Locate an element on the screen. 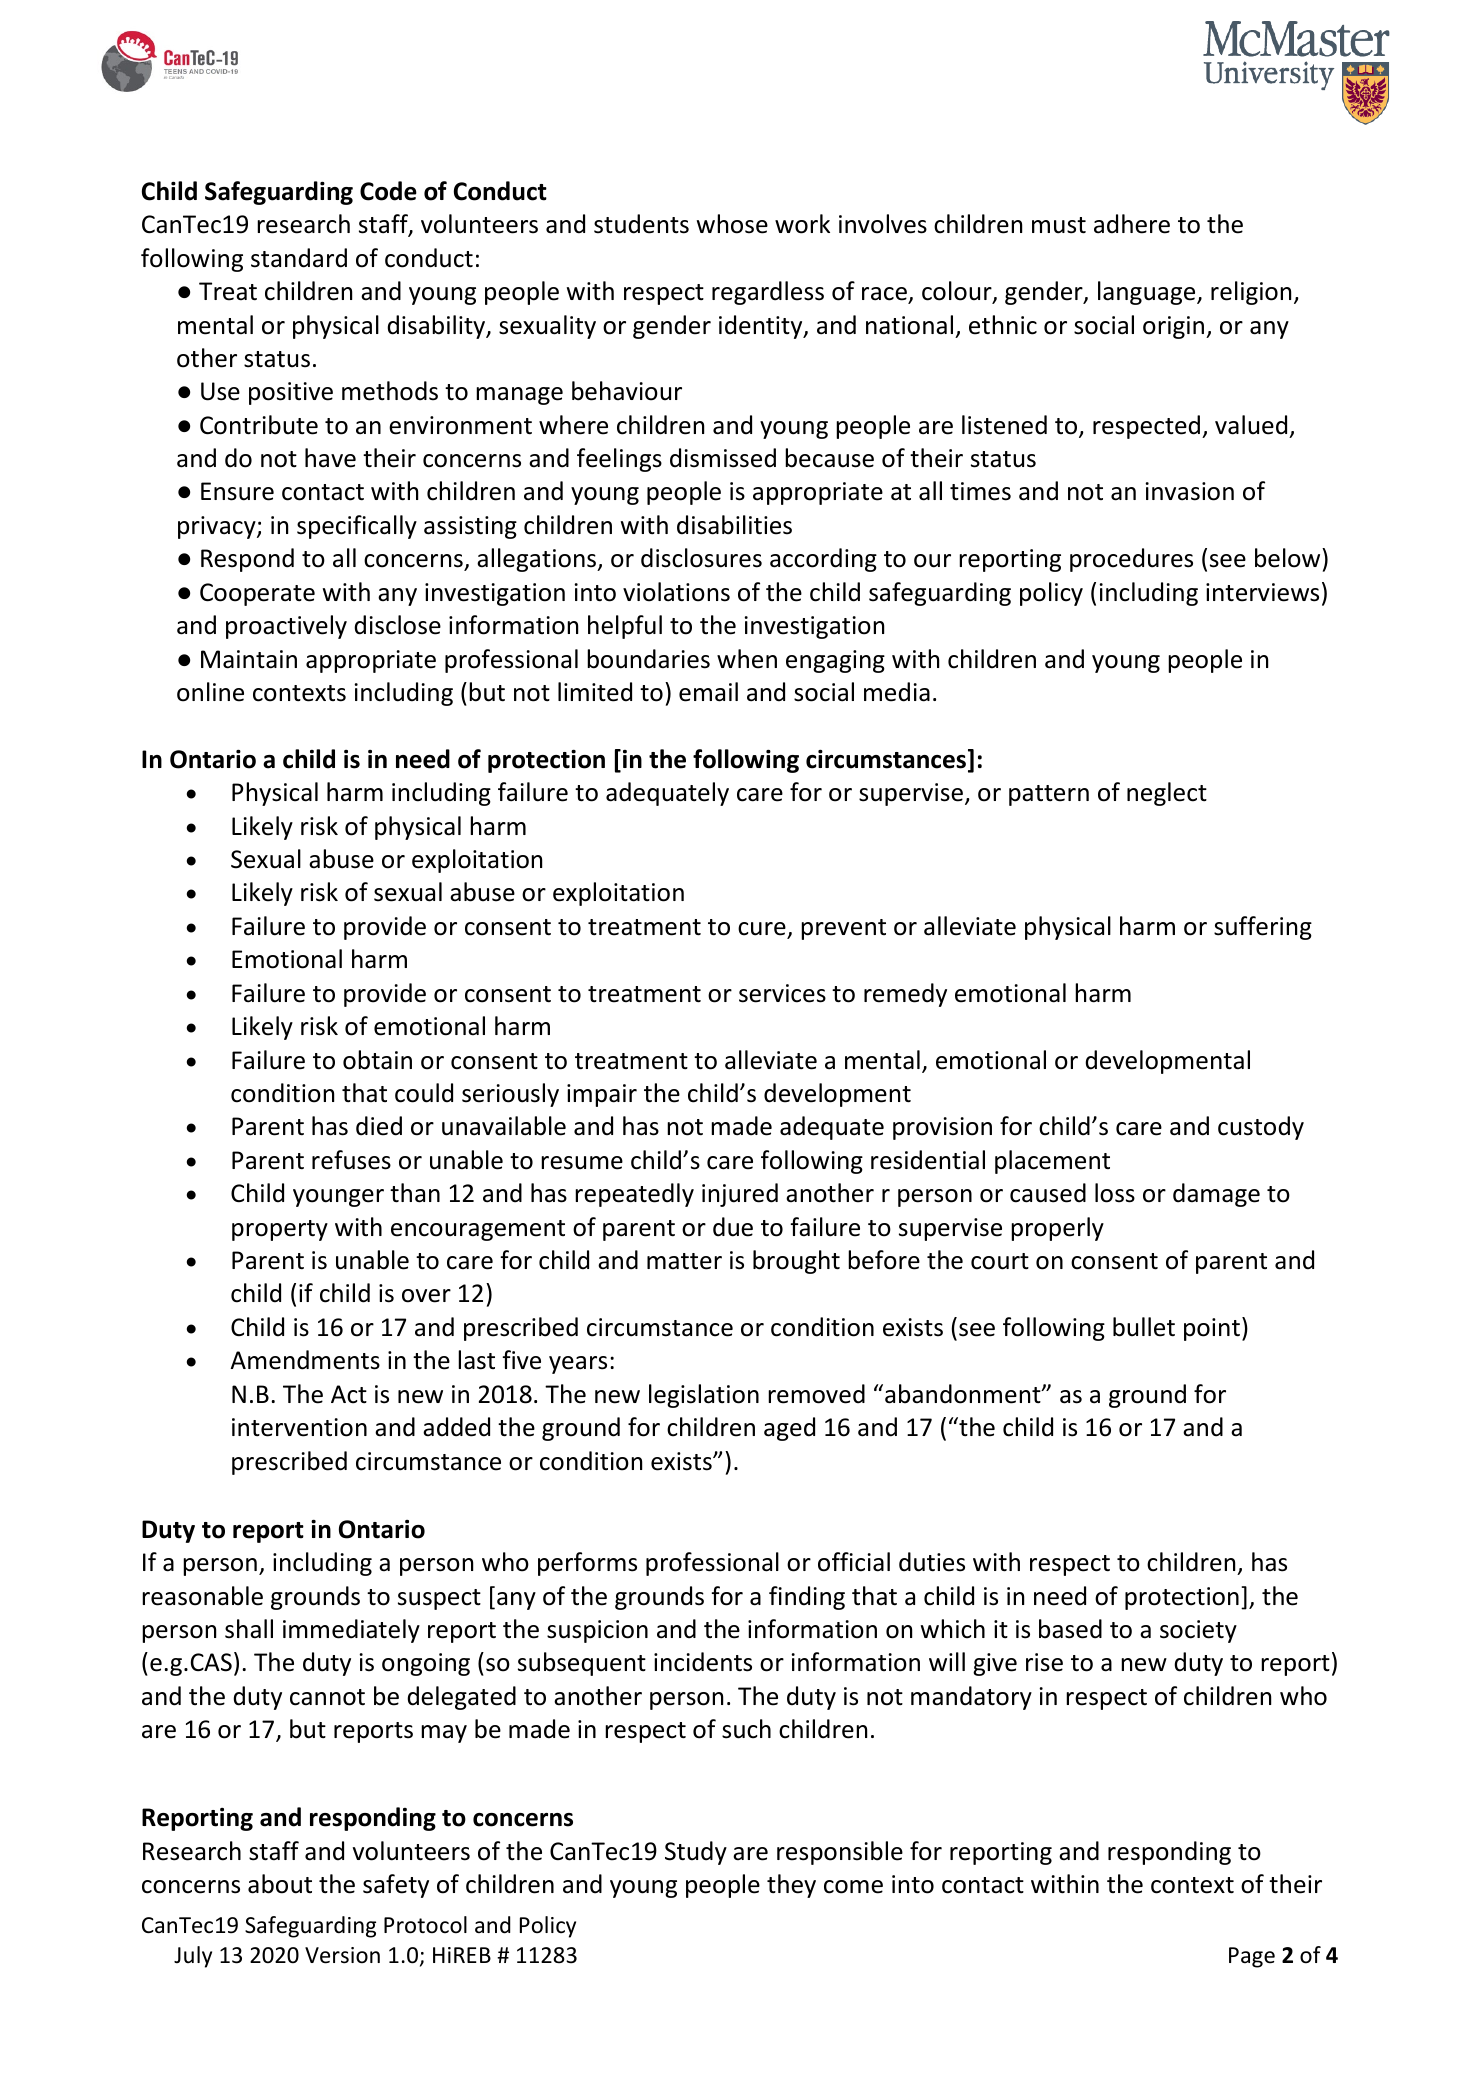  adhere is located at coordinates (1132, 224).
